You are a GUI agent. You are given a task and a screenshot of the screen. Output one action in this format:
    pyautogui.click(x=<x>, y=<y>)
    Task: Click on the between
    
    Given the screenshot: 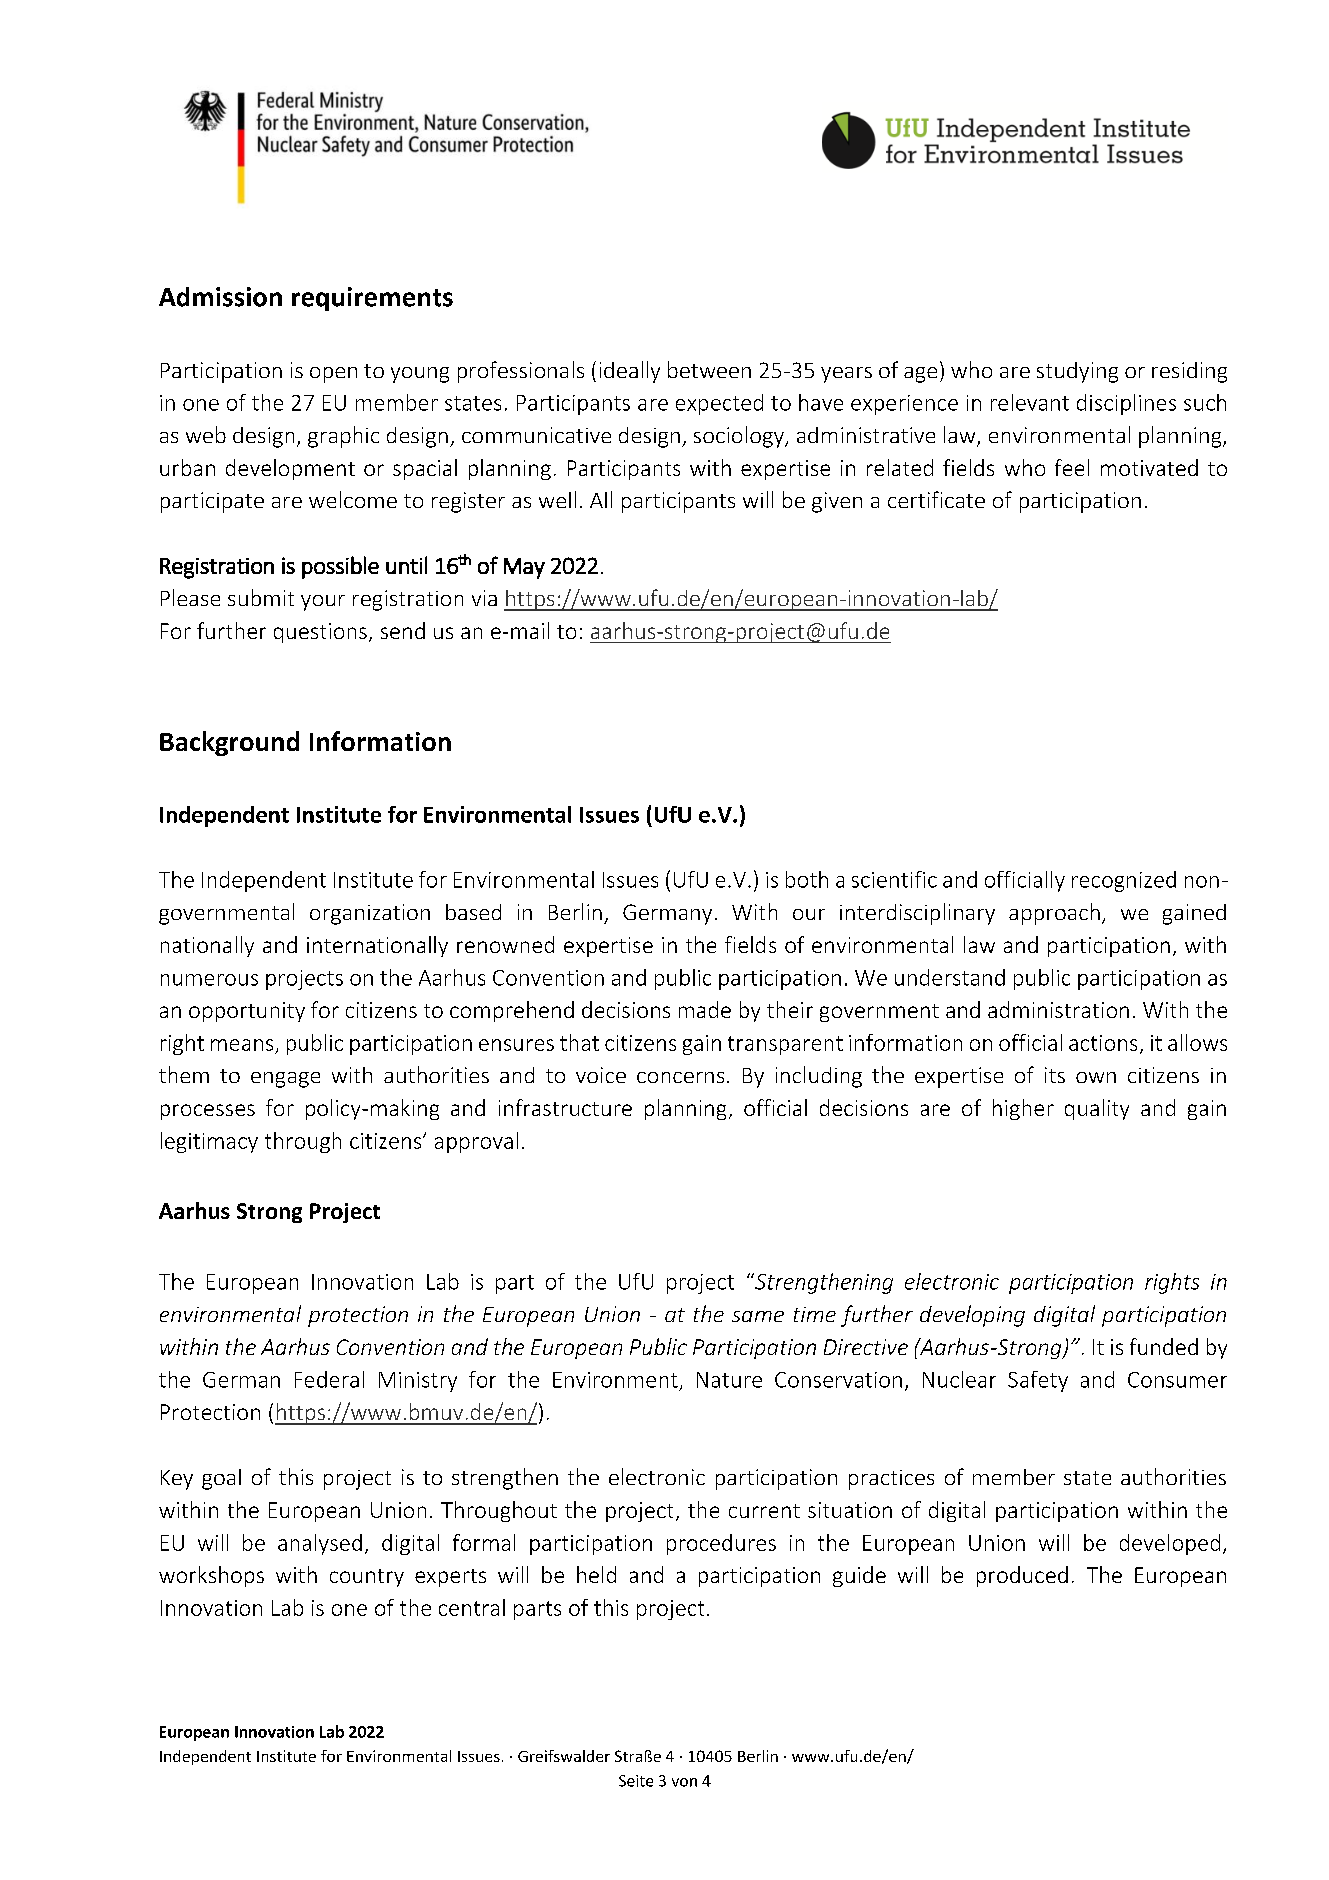 What is the action you would take?
    pyautogui.click(x=709, y=369)
